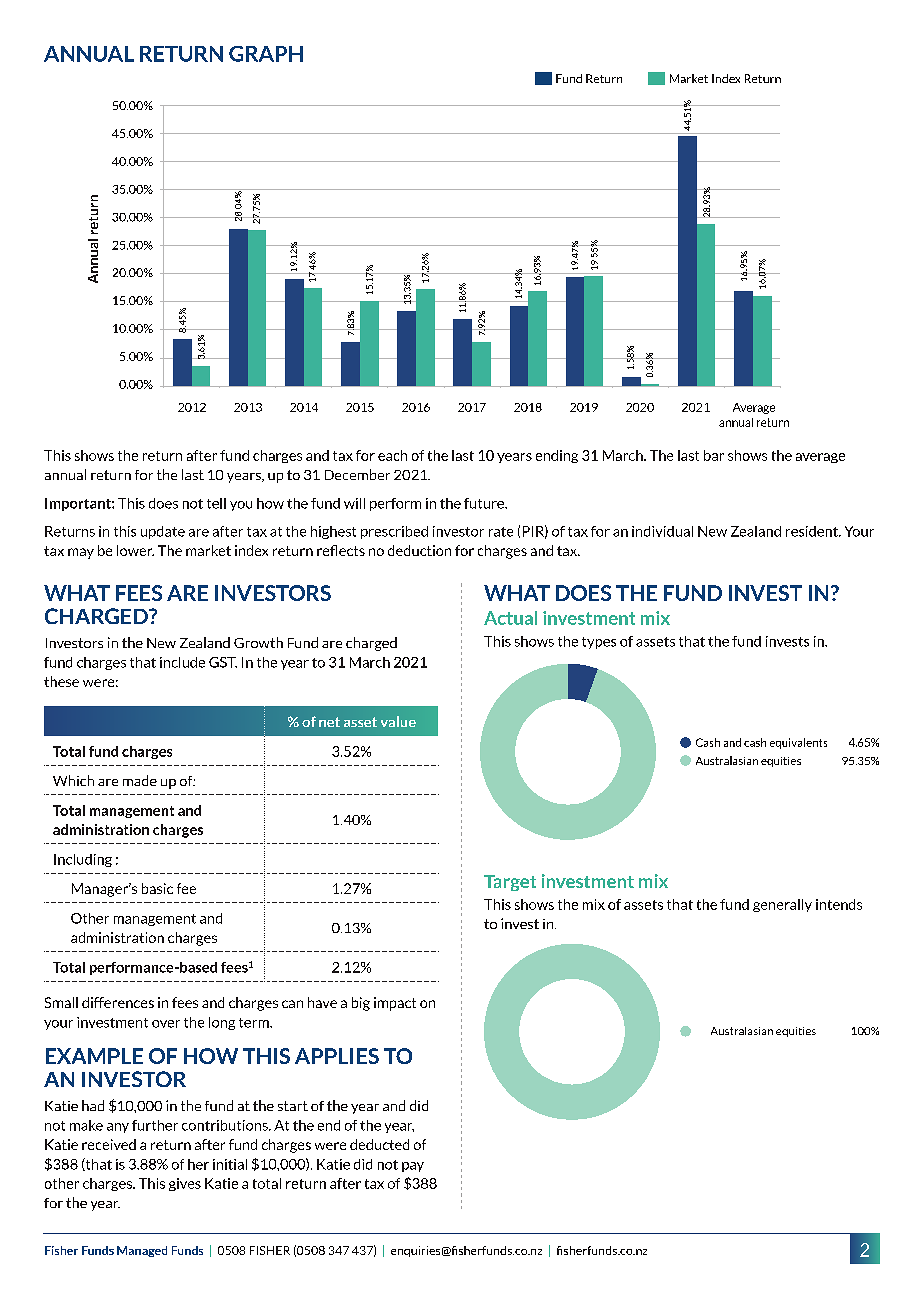 The image size is (924, 1308). Describe the element at coordinates (266, 54) in the screenshot. I see `GRAPH` at that location.
